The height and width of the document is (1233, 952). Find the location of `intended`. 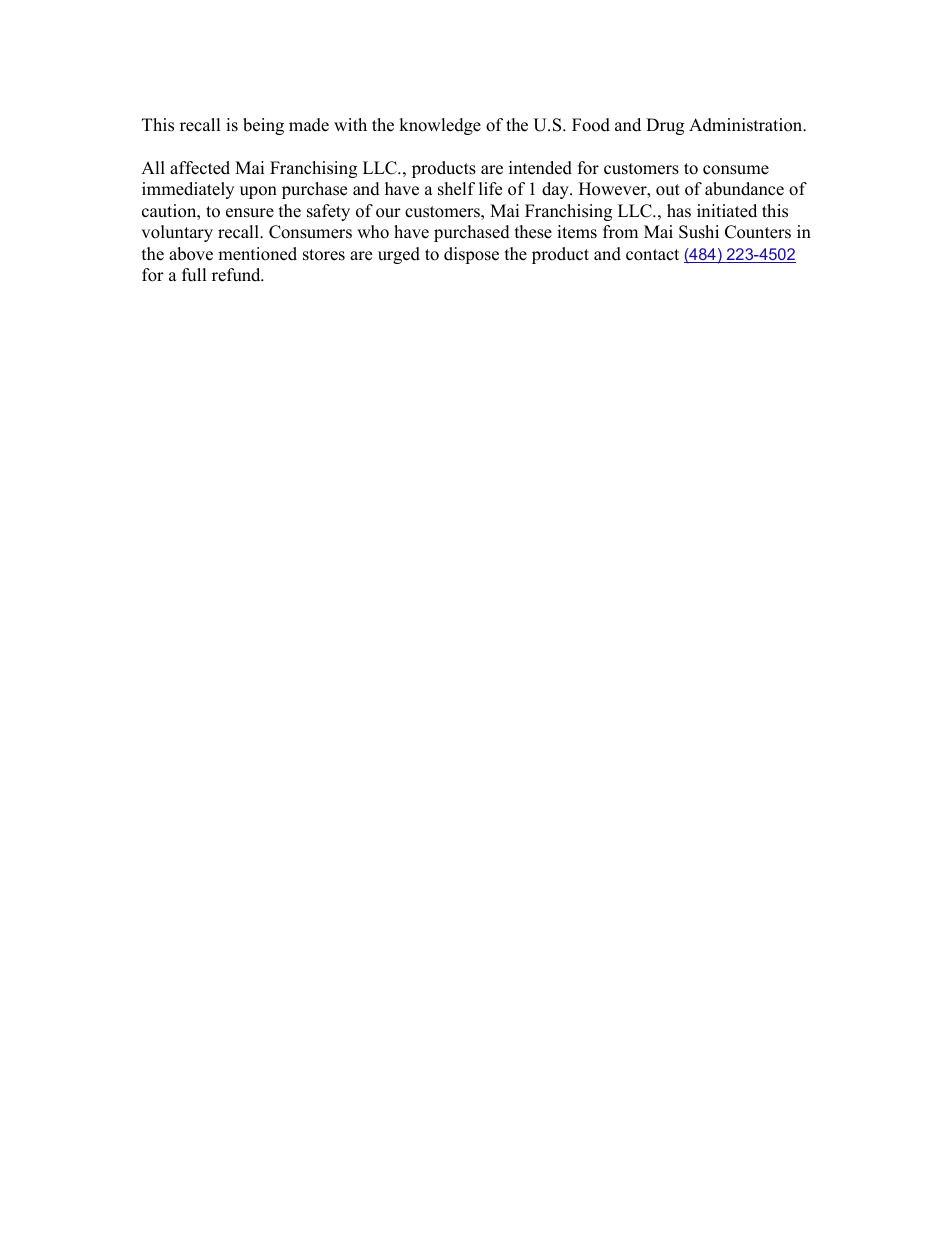

intended is located at coordinates (540, 168).
